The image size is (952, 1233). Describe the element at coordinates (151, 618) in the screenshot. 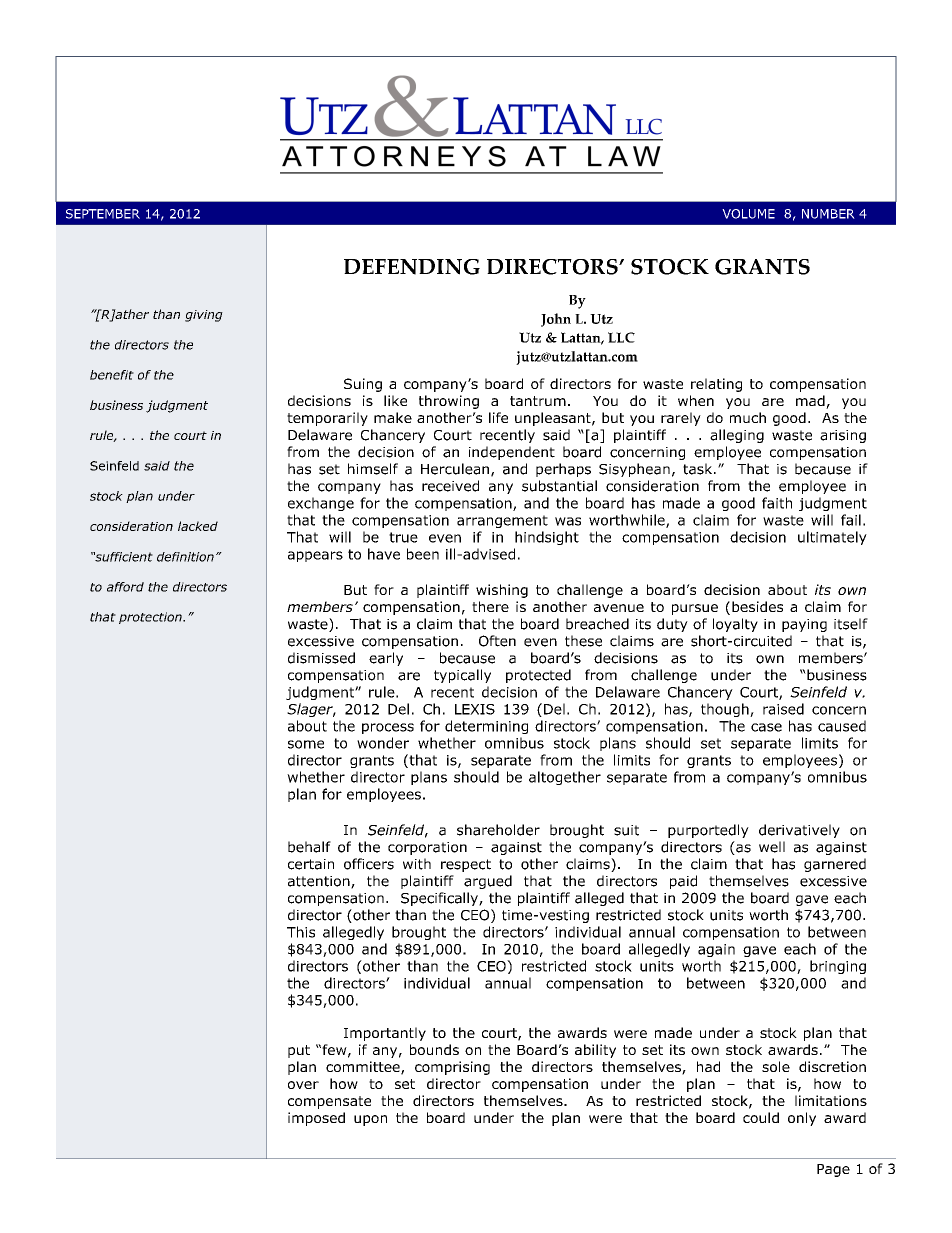

I see `protection` at that location.
